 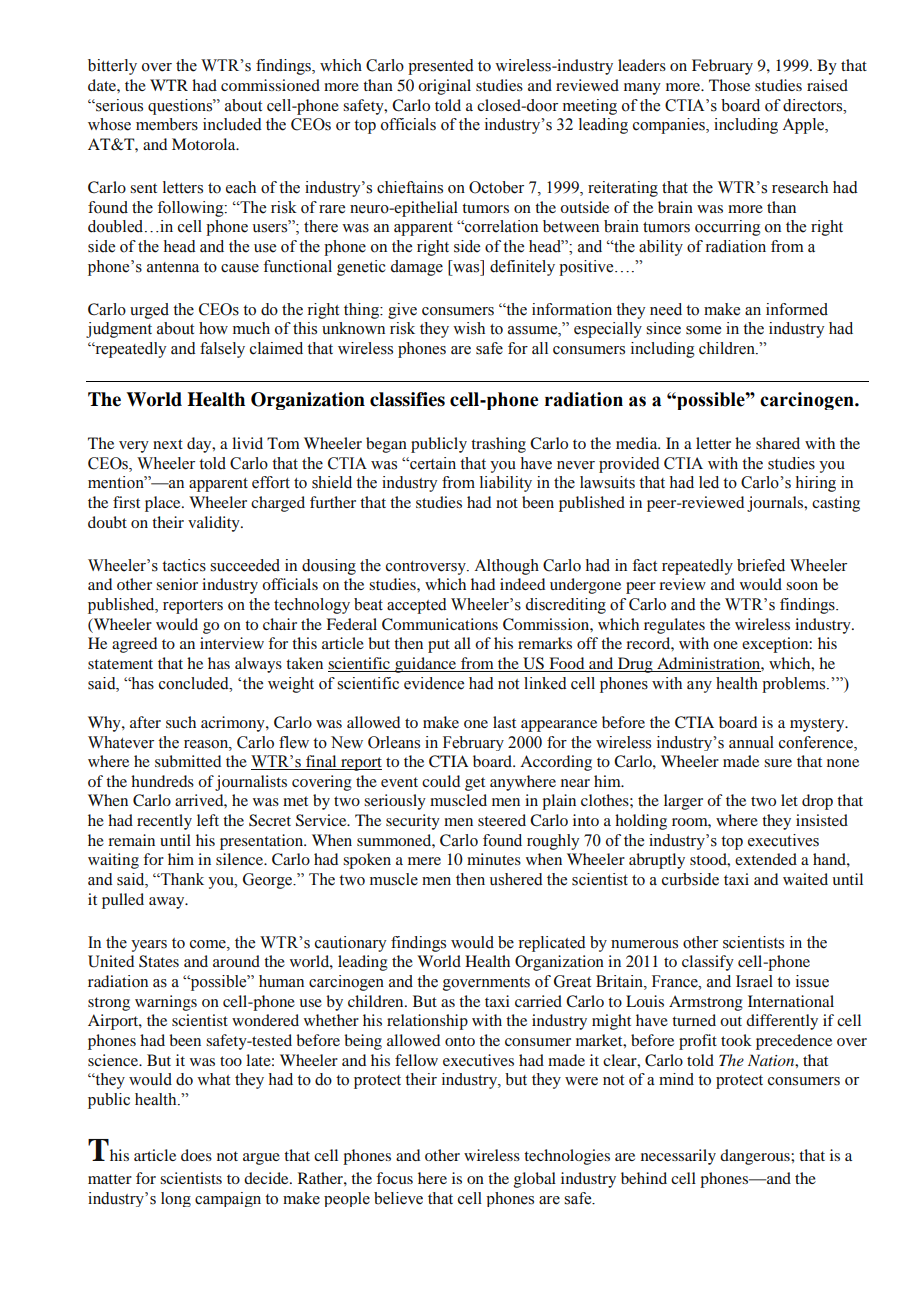 I want to click on away, so click(x=168, y=903).
